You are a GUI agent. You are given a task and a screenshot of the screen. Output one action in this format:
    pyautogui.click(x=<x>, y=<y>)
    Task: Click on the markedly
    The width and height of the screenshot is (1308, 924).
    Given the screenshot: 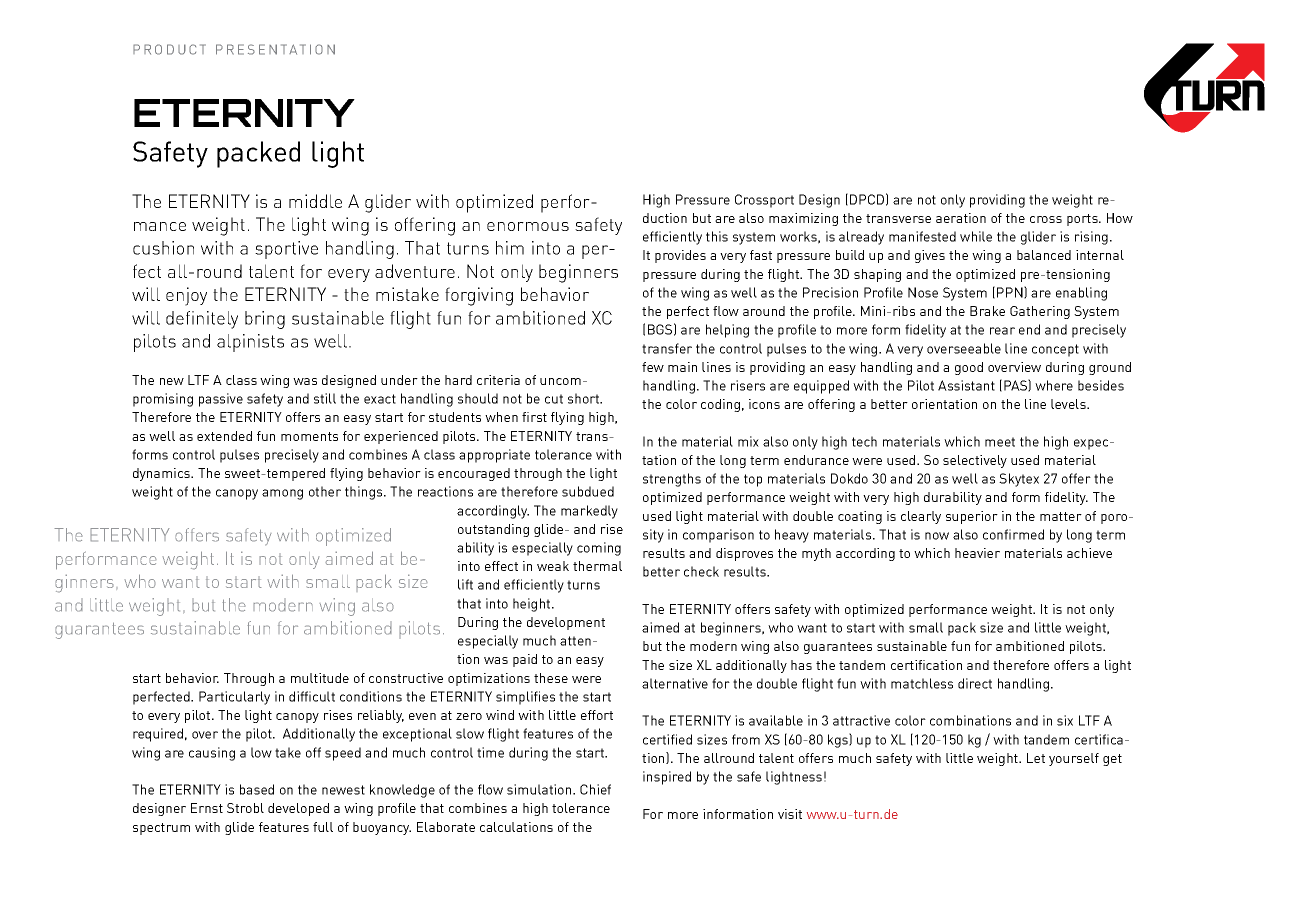 What is the action you would take?
    pyautogui.click(x=589, y=512)
